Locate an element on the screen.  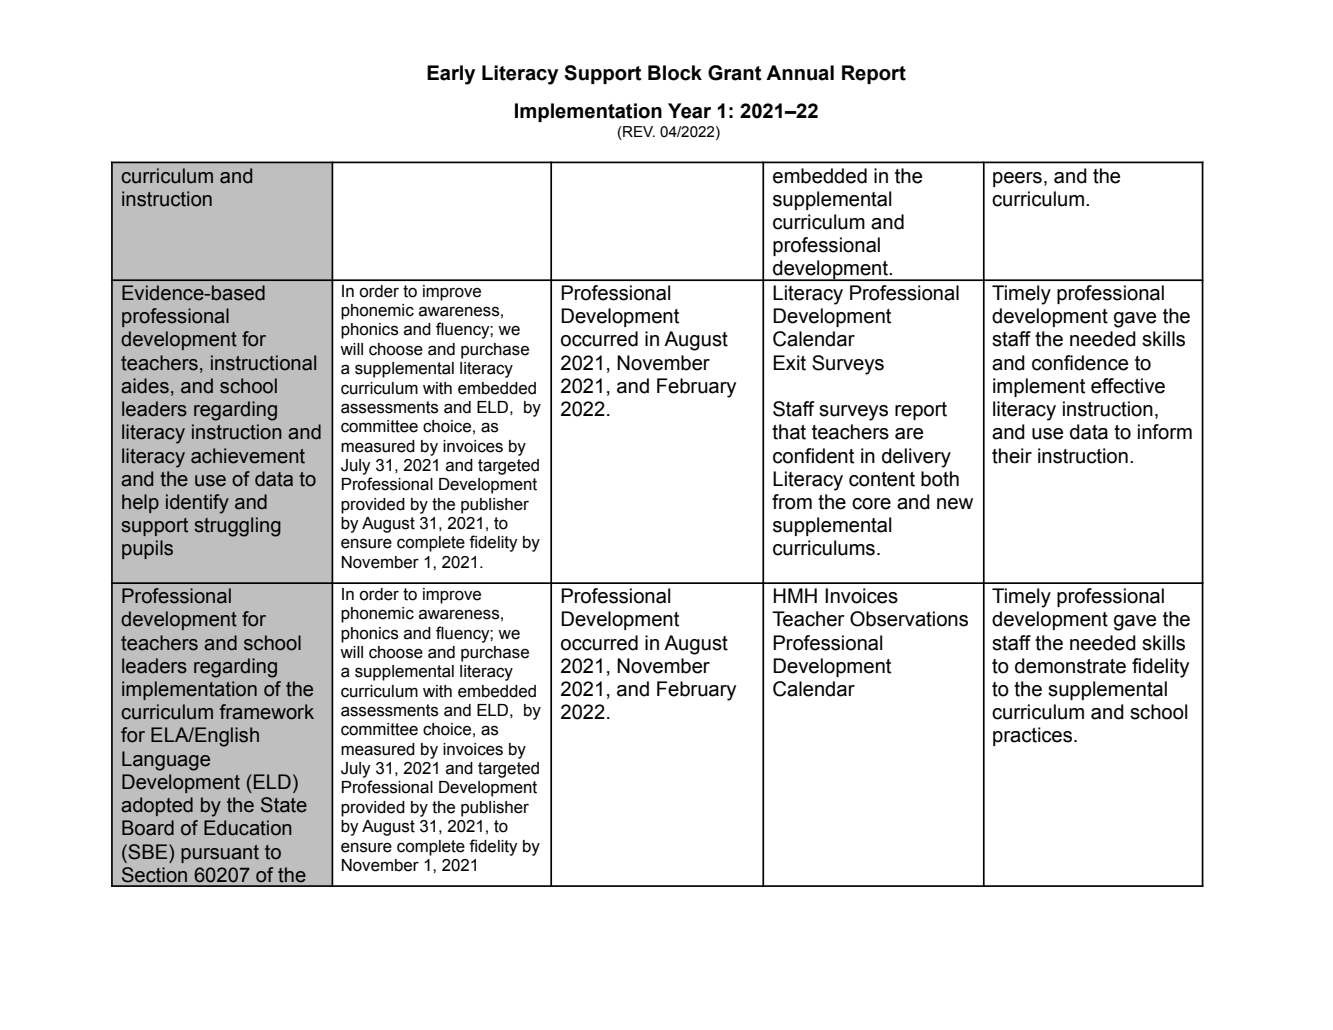
Exit is located at coordinates (789, 363).
